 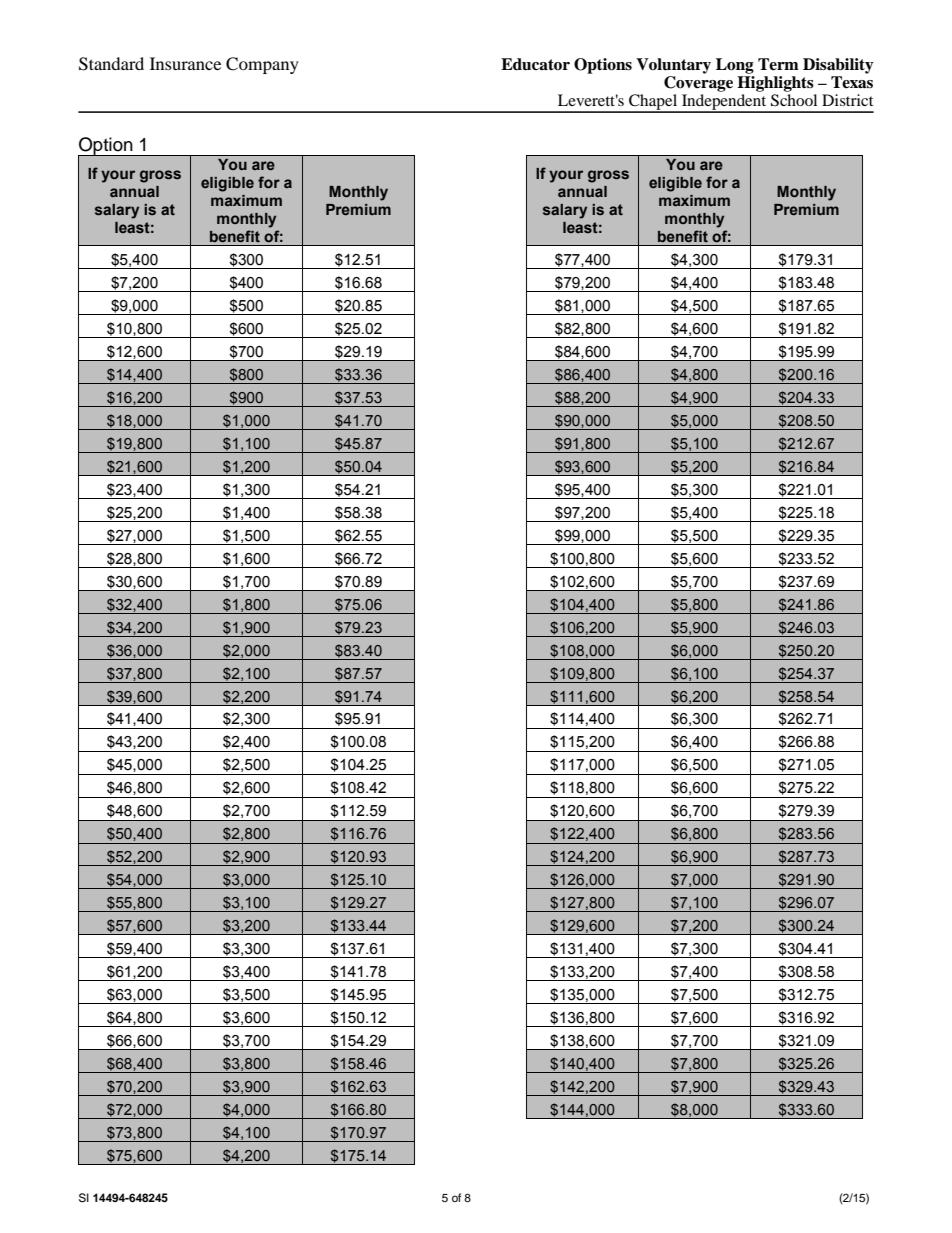 I want to click on Term, so click(x=778, y=64).
